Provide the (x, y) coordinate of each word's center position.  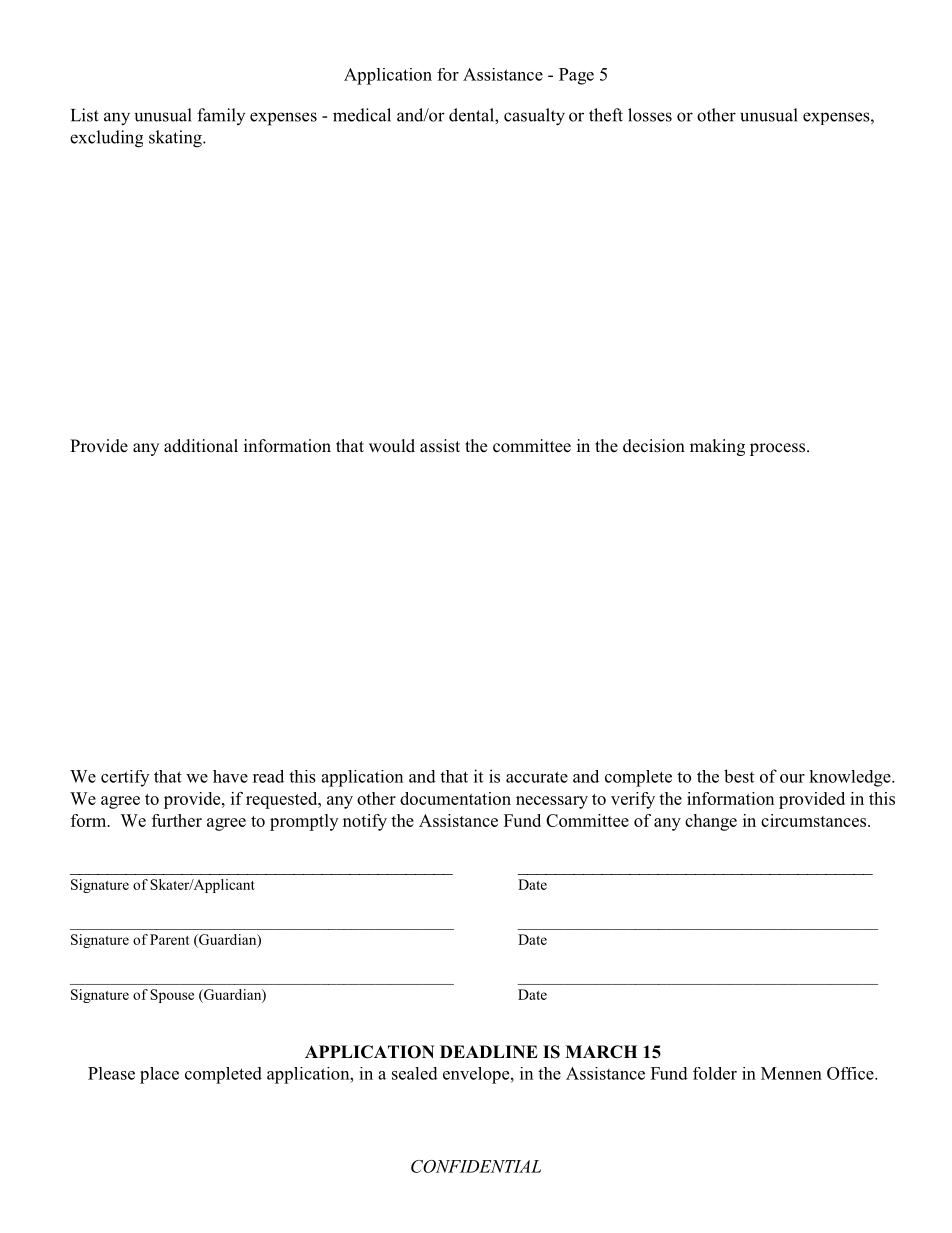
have (230, 776)
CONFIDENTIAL (476, 1166)
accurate (537, 777)
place (159, 1075)
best (739, 776)
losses (650, 115)
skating (176, 139)
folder (715, 1073)
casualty (534, 117)
